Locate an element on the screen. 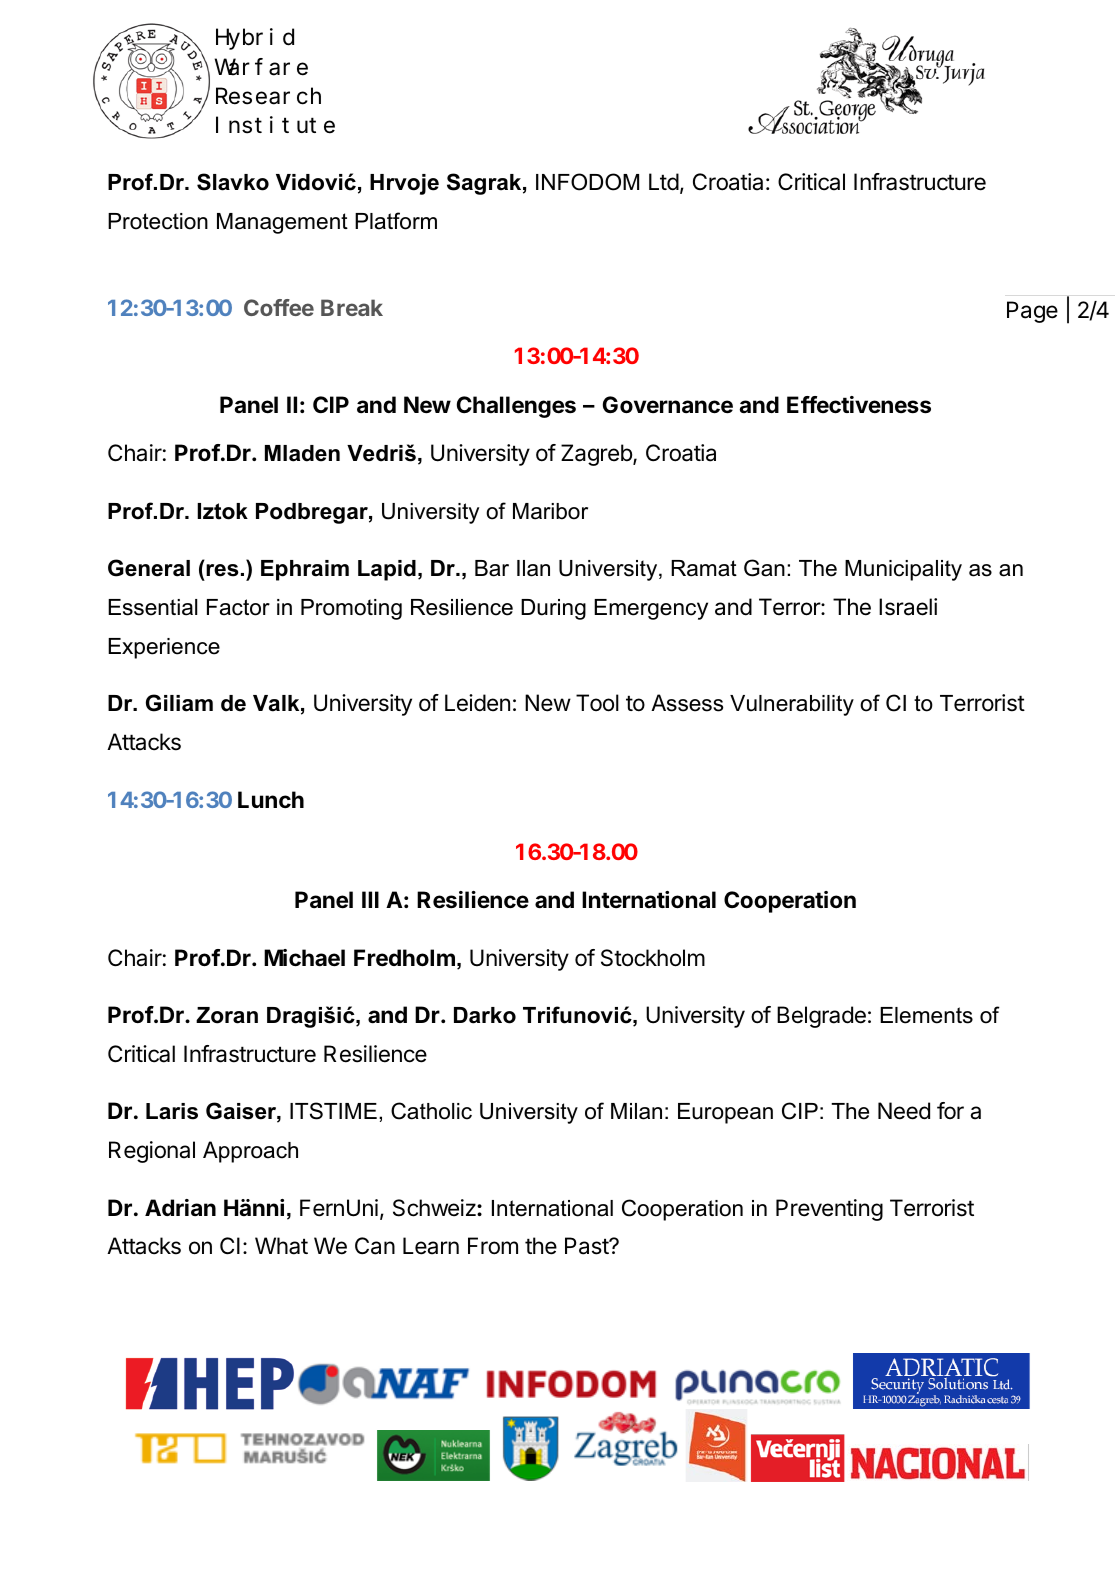 The height and width of the screenshot is (1577, 1115). Zagreb is located at coordinates (597, 455).
